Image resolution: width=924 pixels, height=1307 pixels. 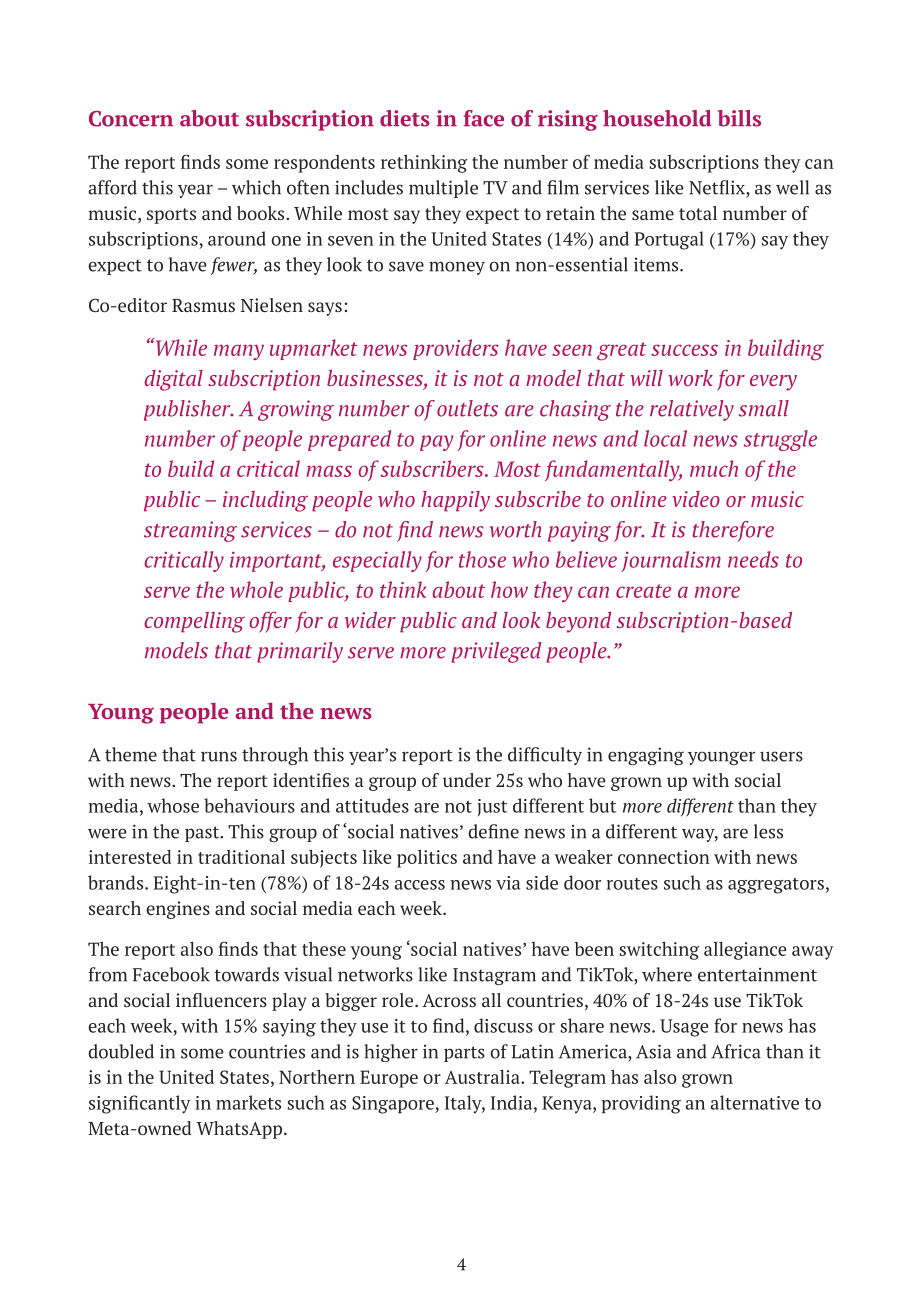 I want to click on significantly, so click(x=139, y=1104).
